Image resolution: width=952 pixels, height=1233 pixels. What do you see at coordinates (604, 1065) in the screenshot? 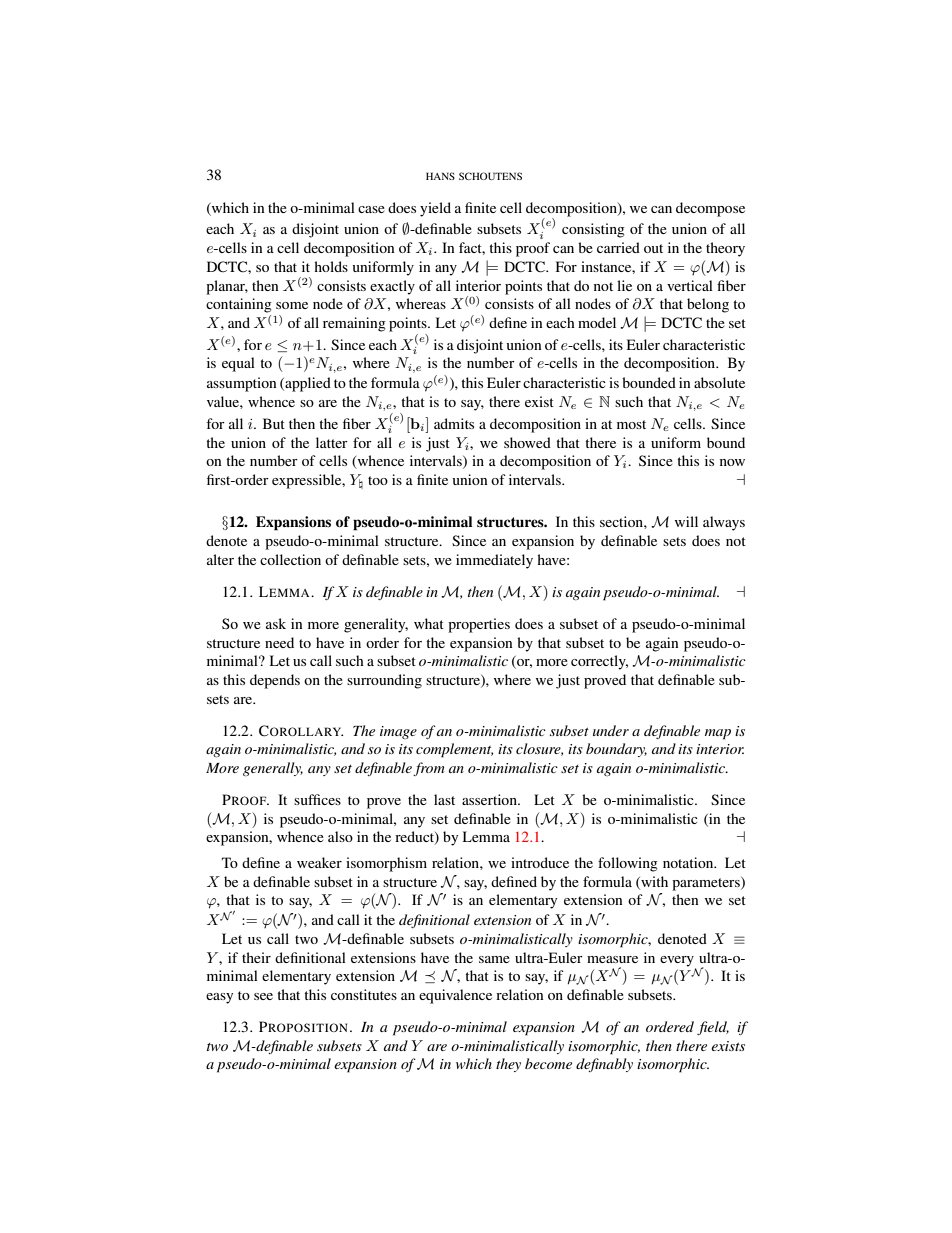
I see `definably` at bounding box center [604, 1065].
